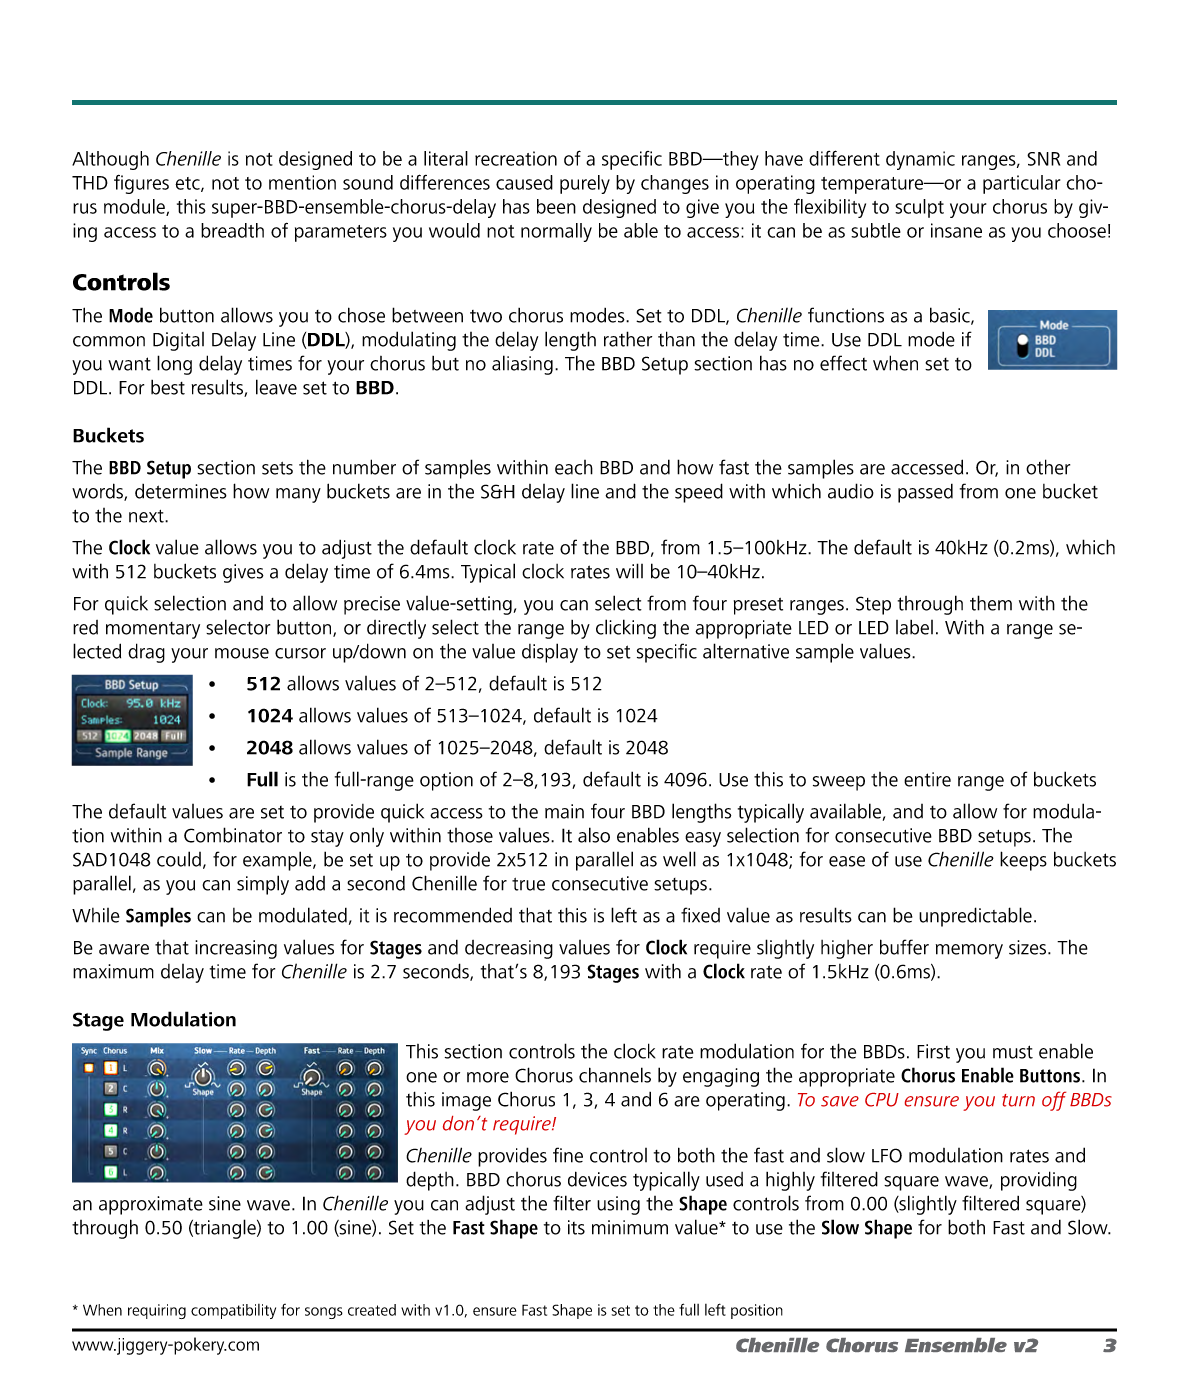 This screenshot has width=1189, height=1400. I want to click on mouse, so click(242, 653).
